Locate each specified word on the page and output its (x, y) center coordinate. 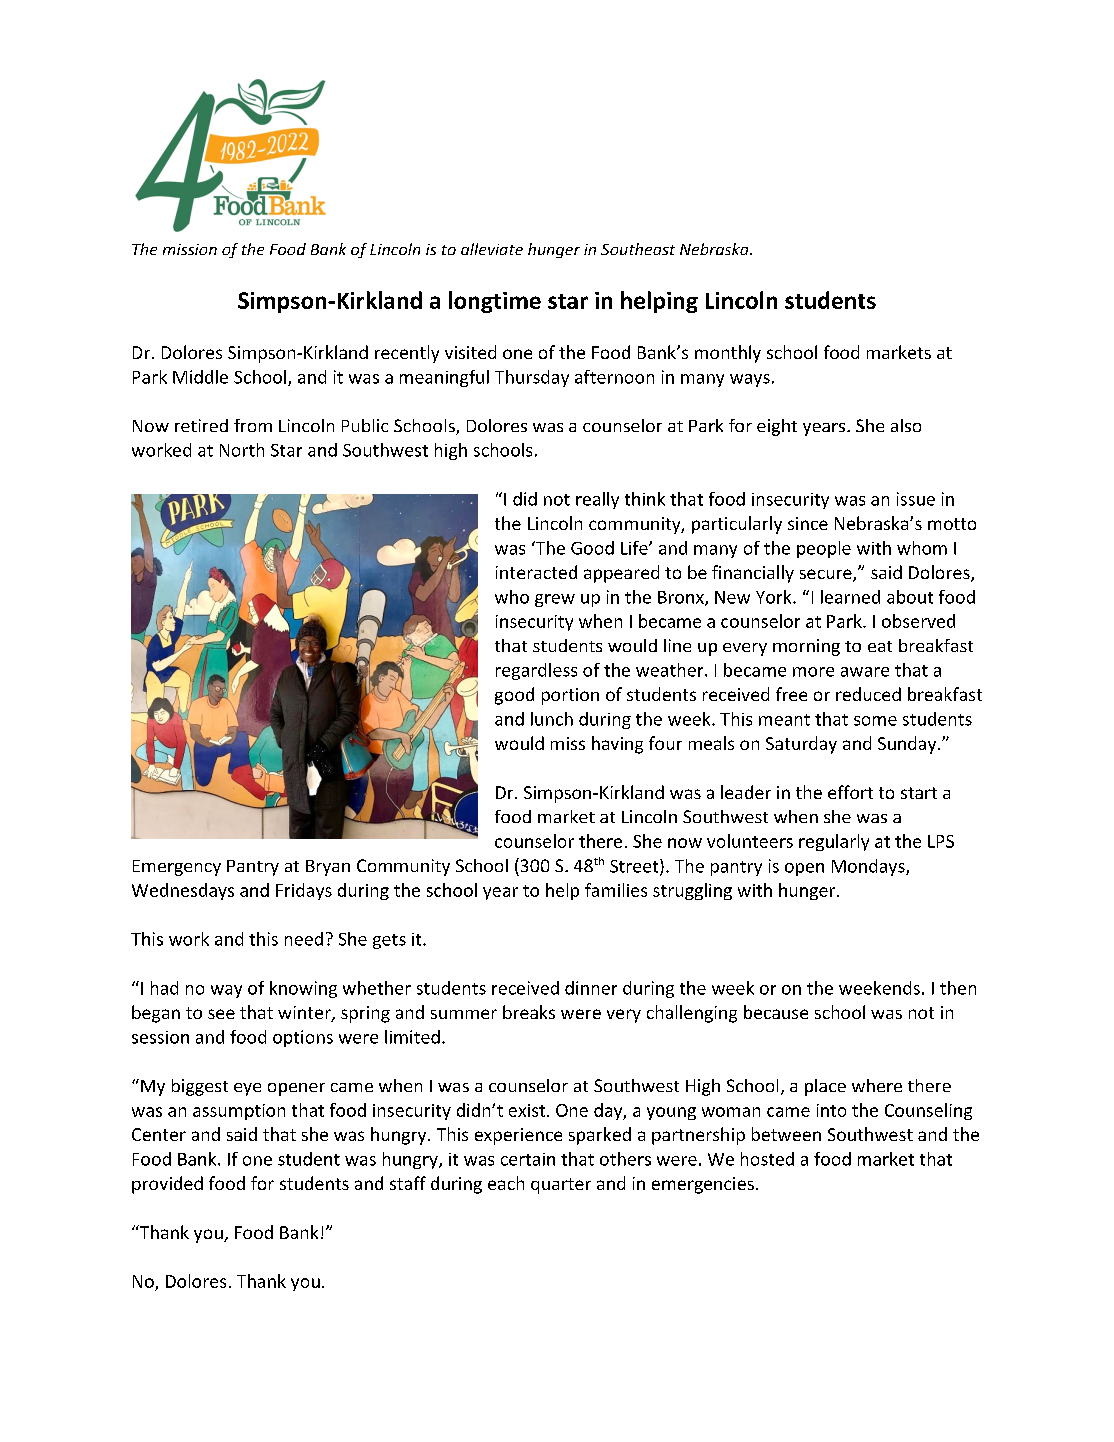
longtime (495, 302)
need (304, 939)
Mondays (869, 867)
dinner (591, 988)
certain (528, 1159)
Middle (200, 377)
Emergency (177, 868)
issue (916, 499)
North (242, 450)
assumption (239, 1112)
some (875, 721)
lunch (552, 719)
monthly (728, 354)
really (597, 500)
